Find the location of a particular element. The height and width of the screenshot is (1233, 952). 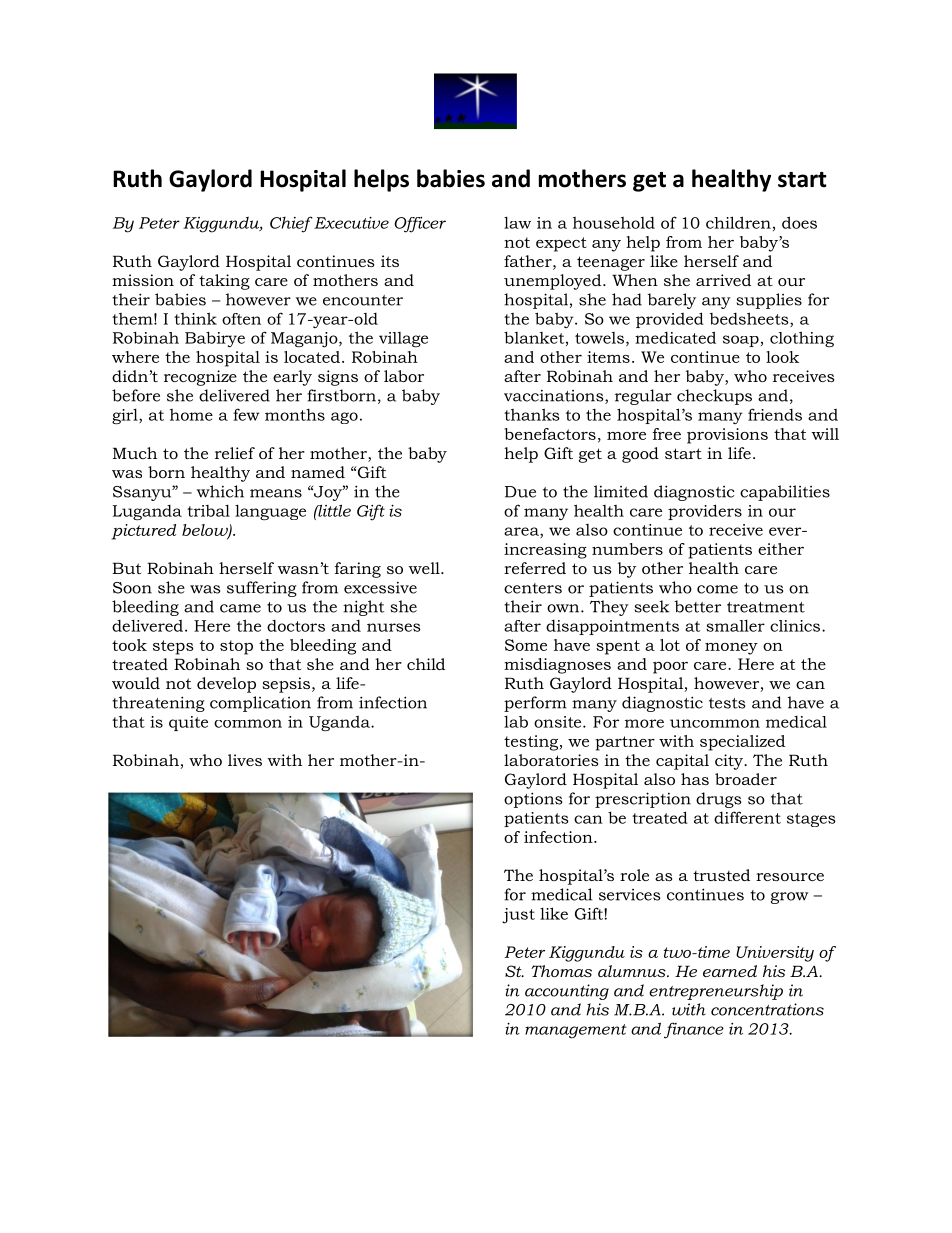

taking is located at coordinates (224, 282).
